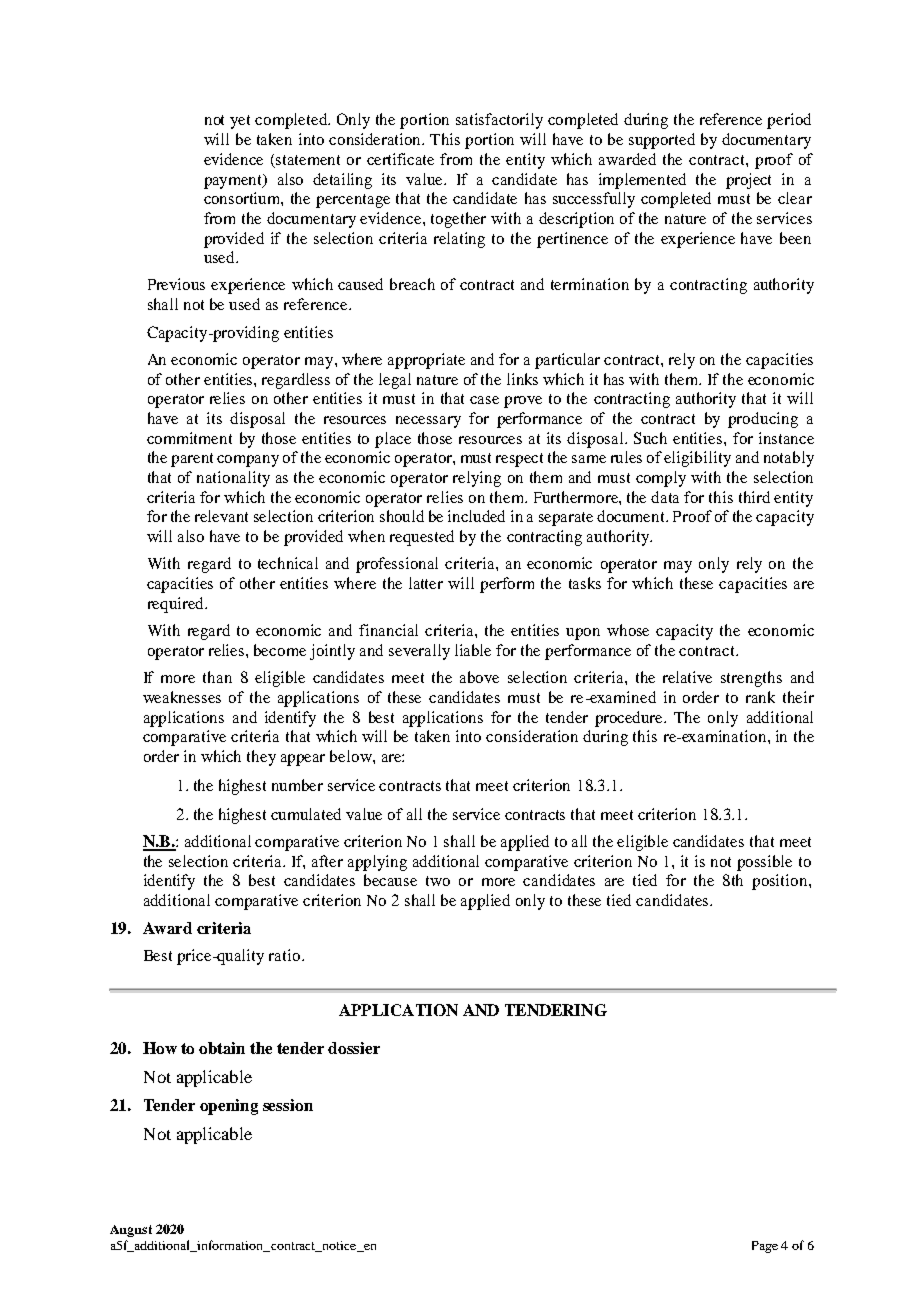 The image size is (924, 1308). Describe the element at coordinates (499, 121) in the document. I see `satisfactorily` at that location.
